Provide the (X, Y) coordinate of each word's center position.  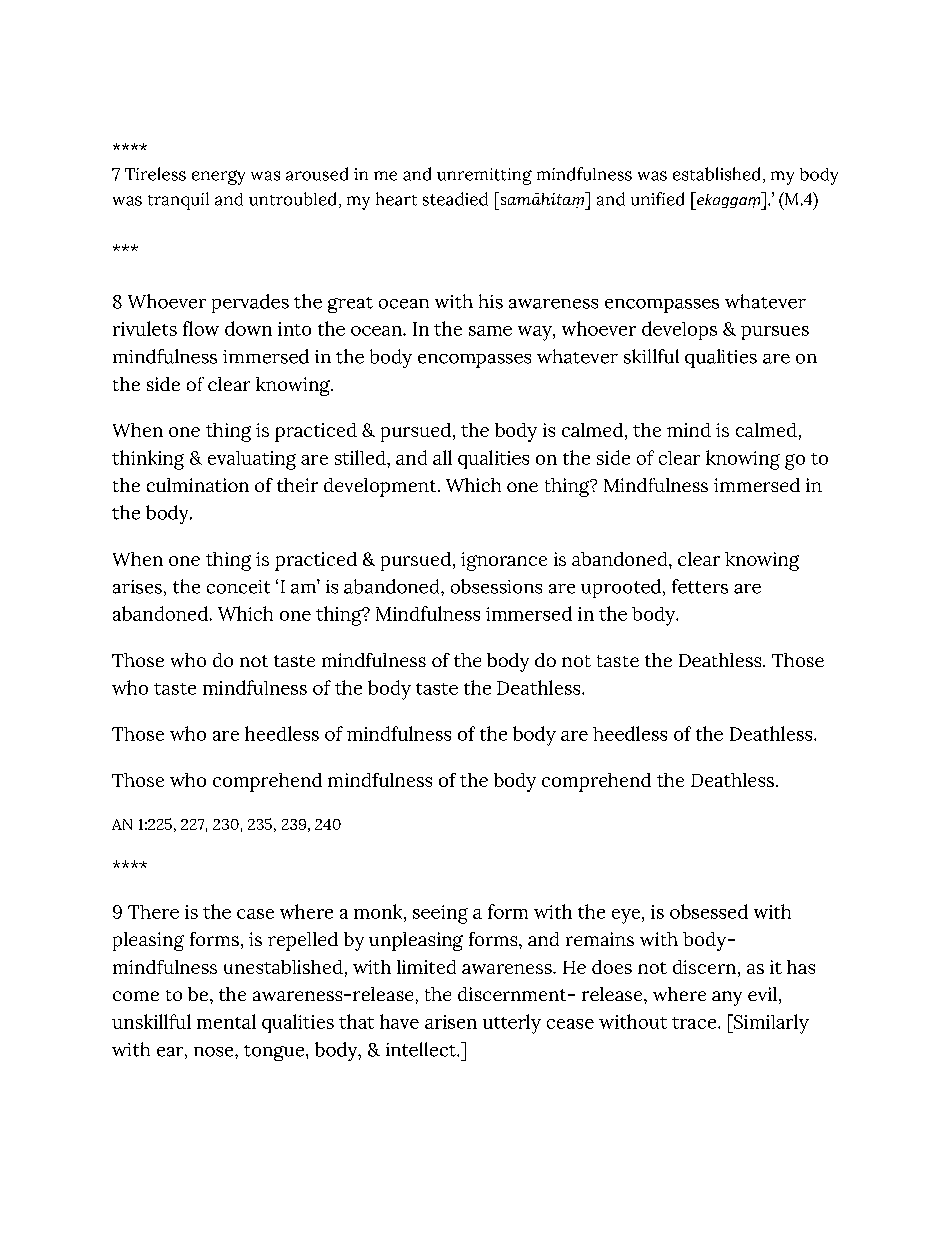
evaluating (252, 460)
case (255, 914)
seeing (440, 914)
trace (695, 1023)
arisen (451, 1022)
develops (679, 330)
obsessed (709, 911)
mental (226, 1021)
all (442, 457)
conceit (238, 587)
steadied (455, 199)
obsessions (496, 586)
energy (218, 177)
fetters (700, 586)
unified (657, 199)
